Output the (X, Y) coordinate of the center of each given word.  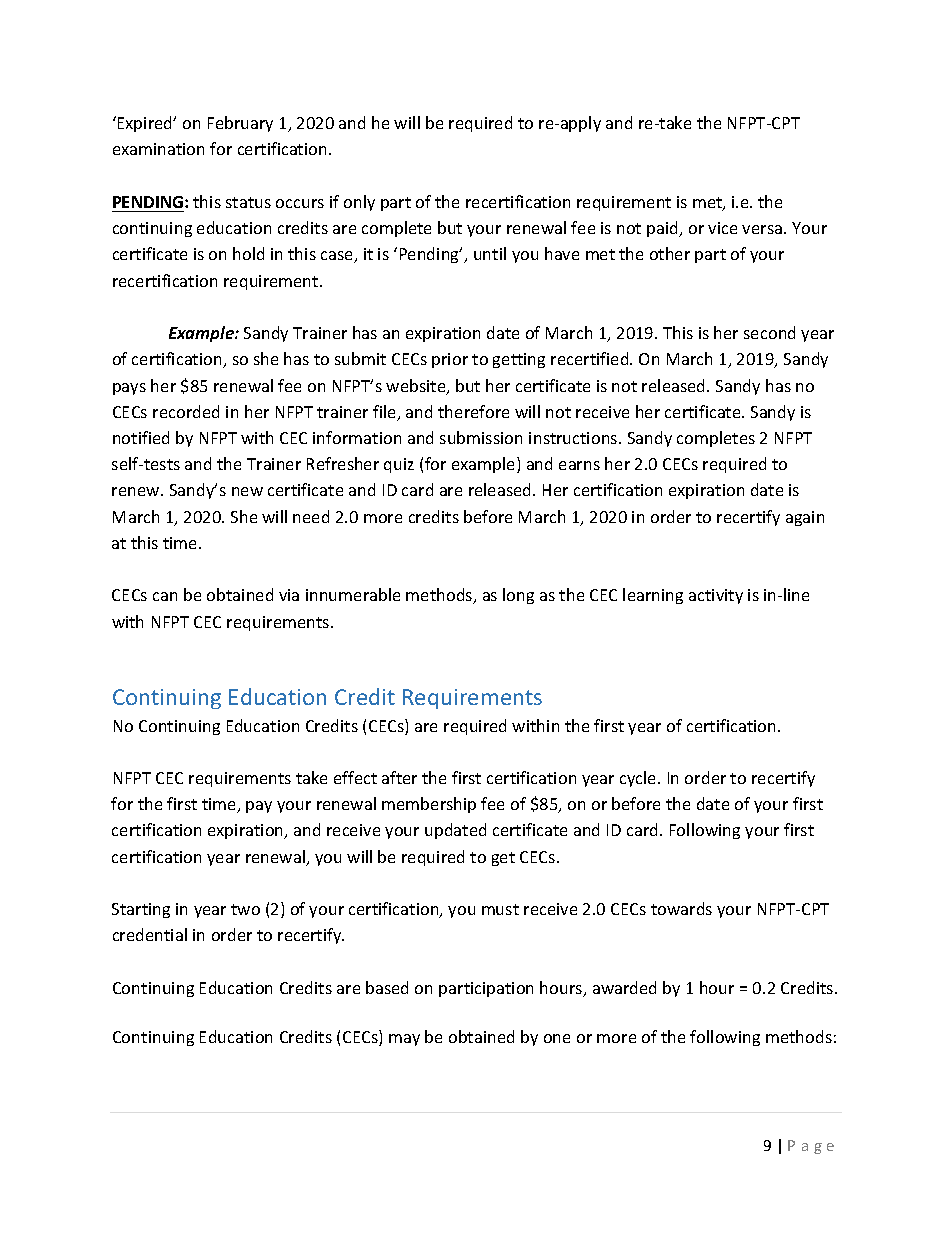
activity (716, 596)
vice (722, 228)
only (359, 203)
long (518, 596)
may (404, 1040)
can (165, 596)
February (240, 124)
